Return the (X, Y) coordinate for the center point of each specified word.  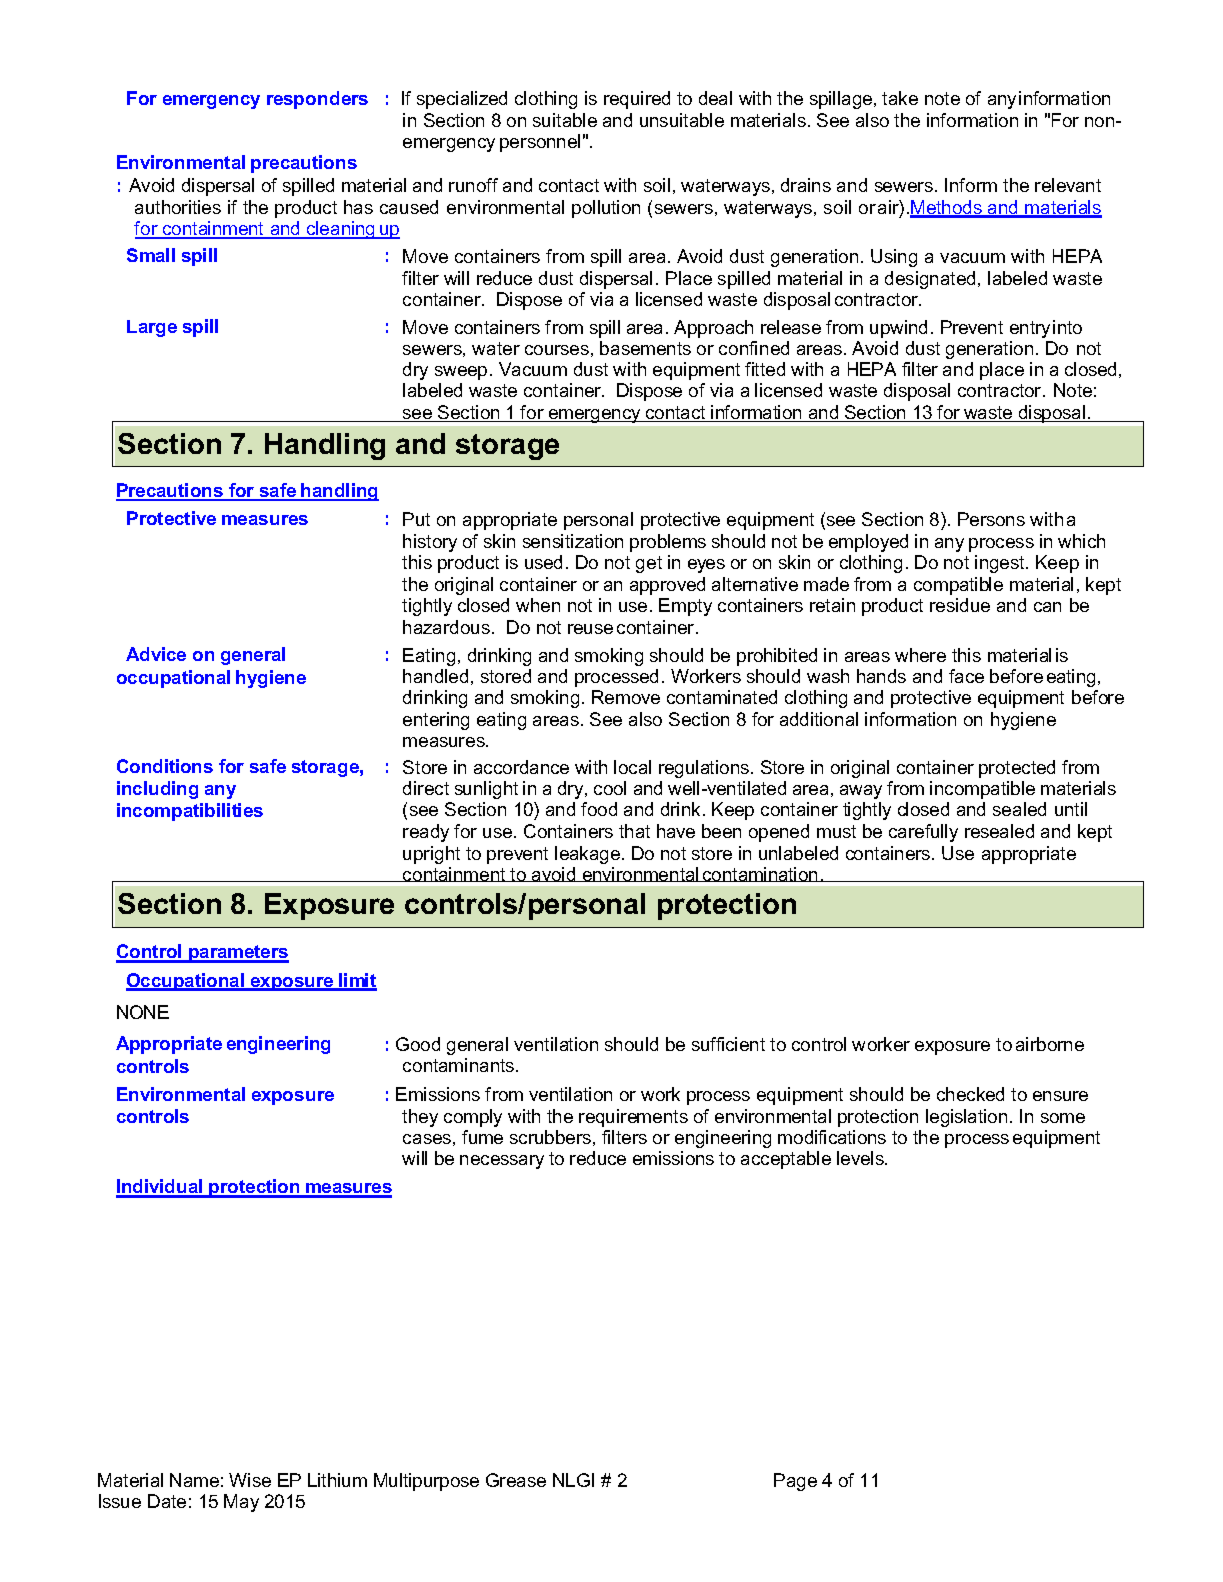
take (900, 98)
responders (317, 100)
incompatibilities (190, 812)
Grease (516, 1480)
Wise (250, 1480)
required (637, 100)
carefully (923, 833)
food (599, 809)
